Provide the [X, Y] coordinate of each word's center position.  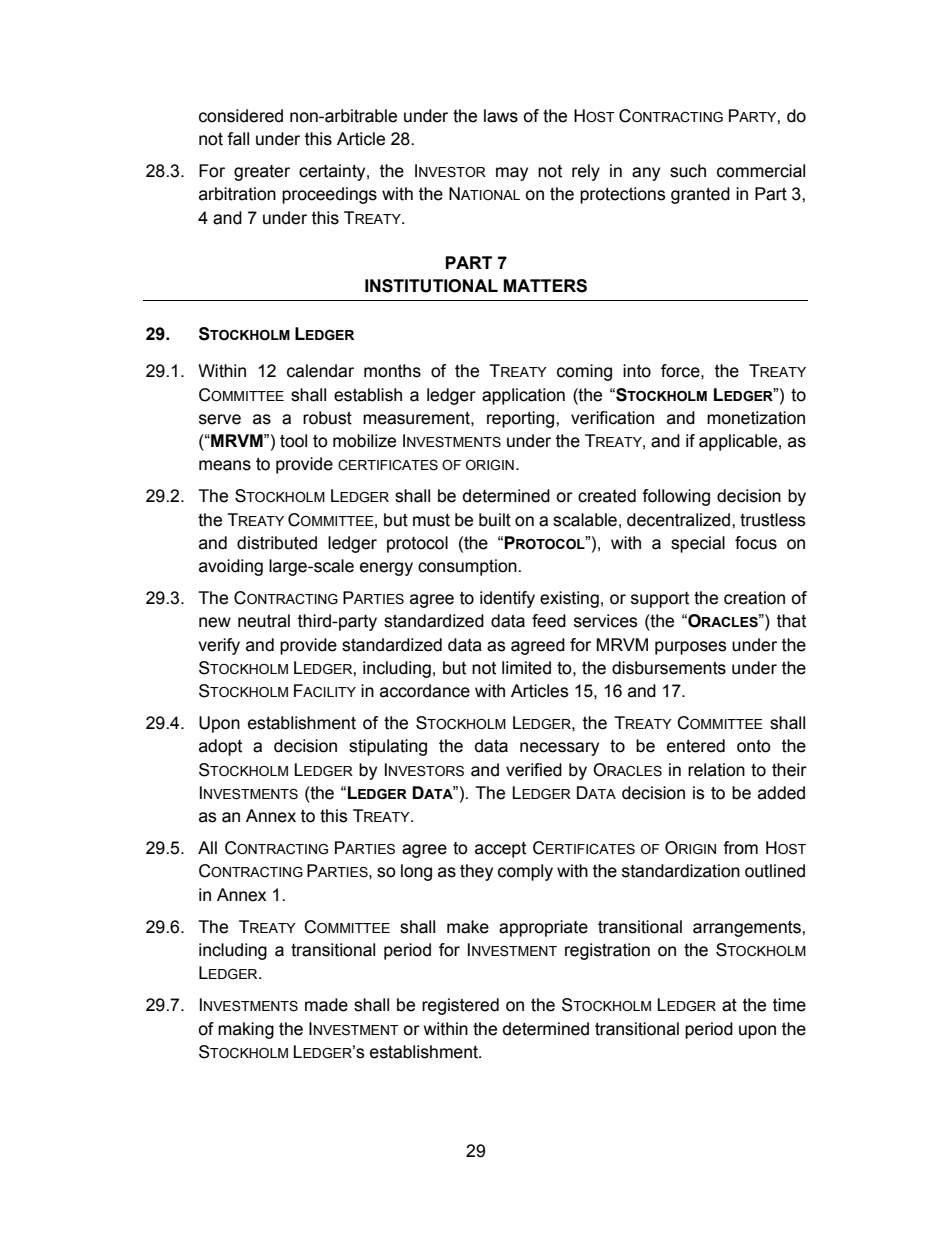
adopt [220, 747]
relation [716, 770]
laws [501, 116]
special [698, 544]
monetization [756, 418]
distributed [277, 543]
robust [327, 418]
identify [507, 599]
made [326, 1005]
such [688, 171]
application [523, 396]
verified [534, 770]
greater [262, 173]
